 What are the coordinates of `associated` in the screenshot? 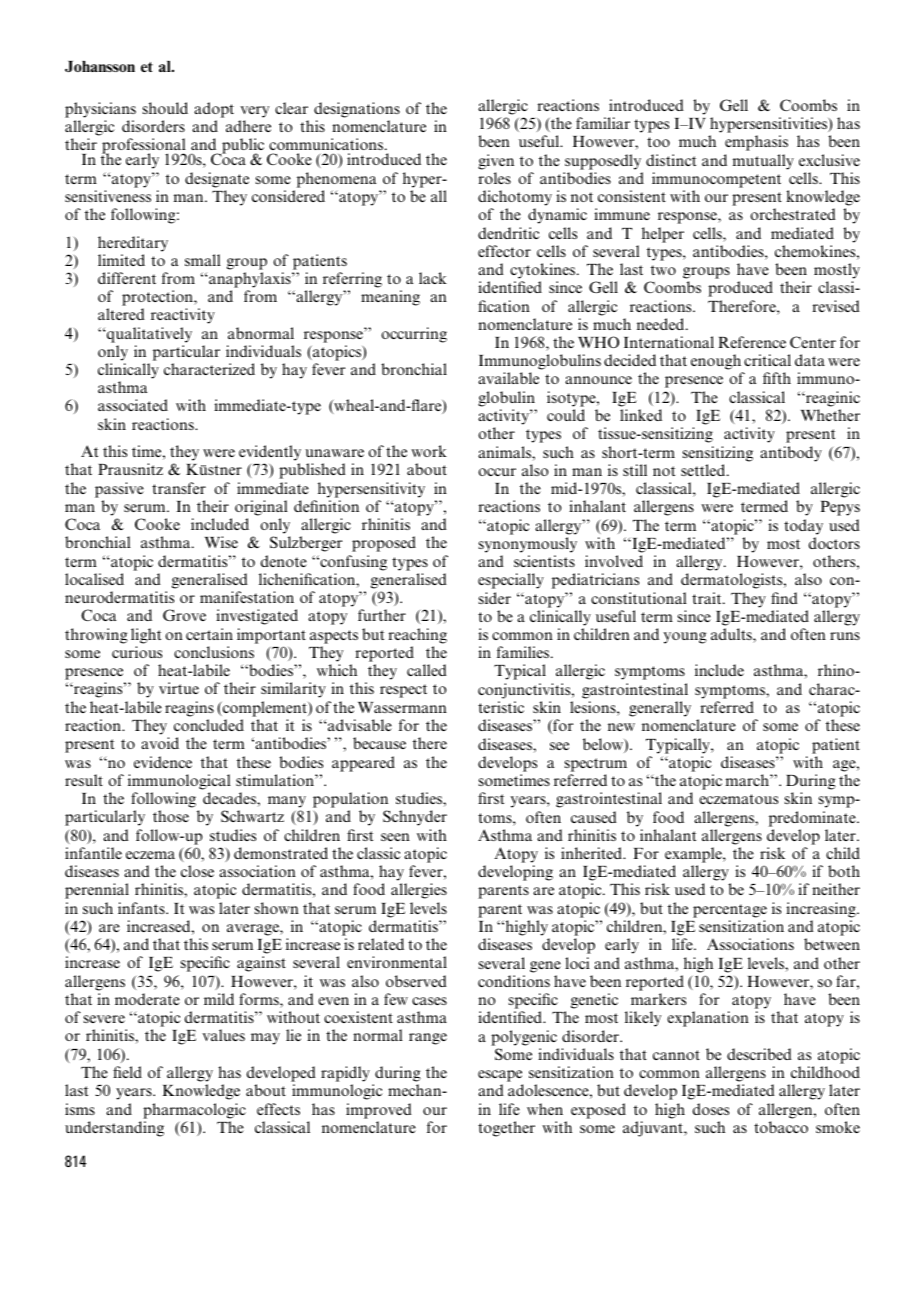 It's located at (133, 405).
